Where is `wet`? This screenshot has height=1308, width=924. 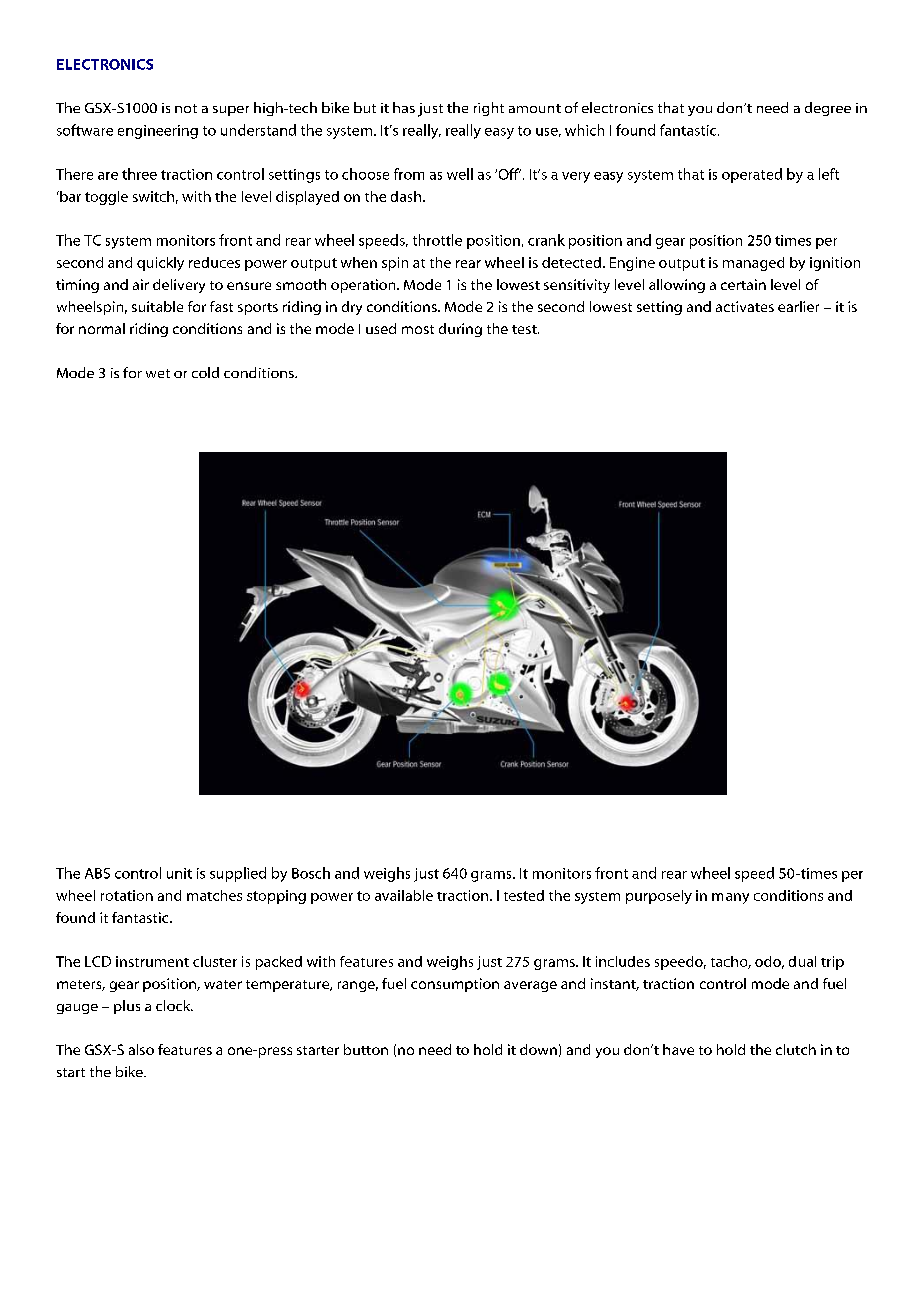
wet is located at coordinates (158, 373).
